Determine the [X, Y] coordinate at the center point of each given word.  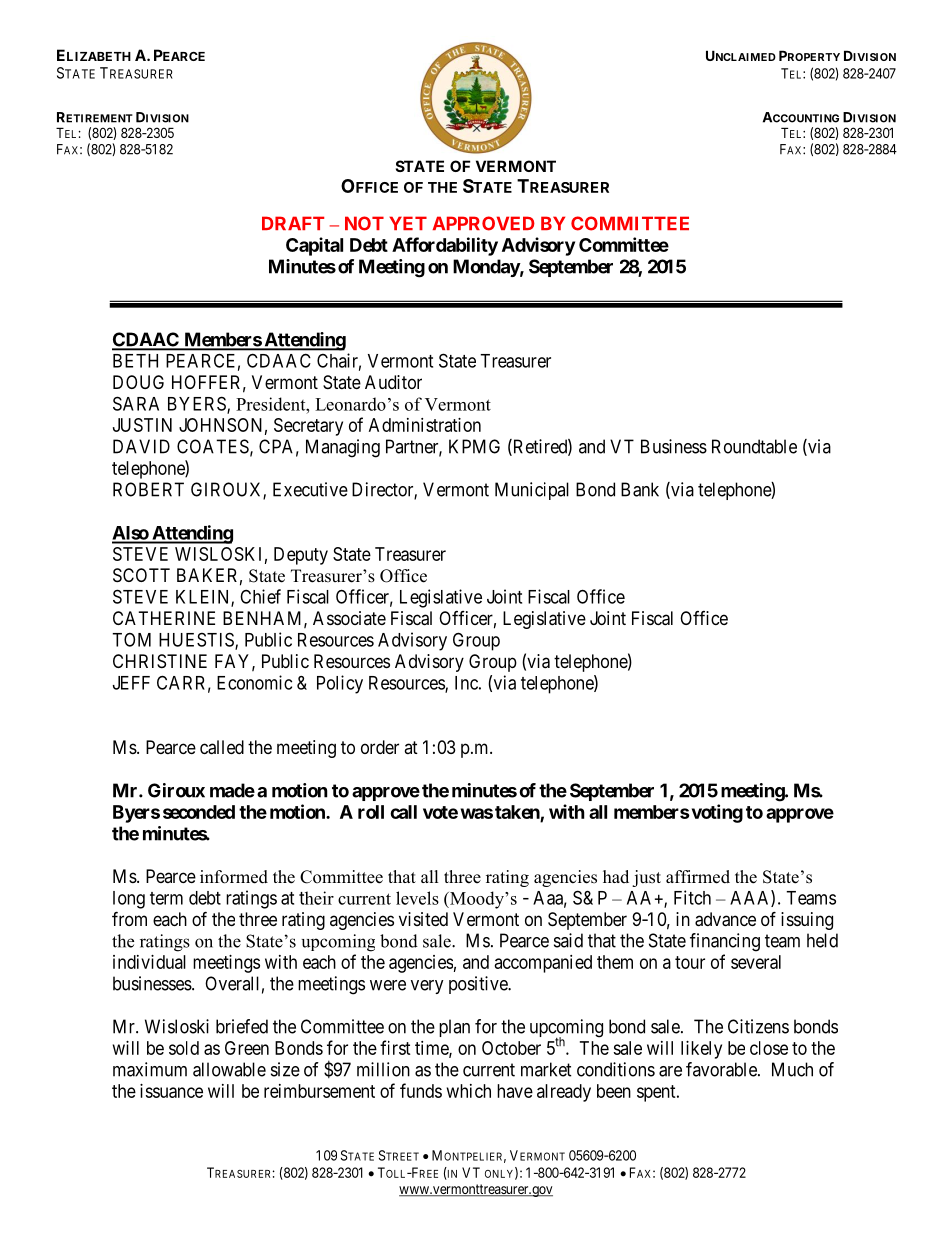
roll [371, 812]
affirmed [698, 877]
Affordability [445, 246]
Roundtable [754, 446]
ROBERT [148, 489]
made [232, 790]
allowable [229, 1069]
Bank [640, 489]
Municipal [532, 491]
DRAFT [293, 223]
